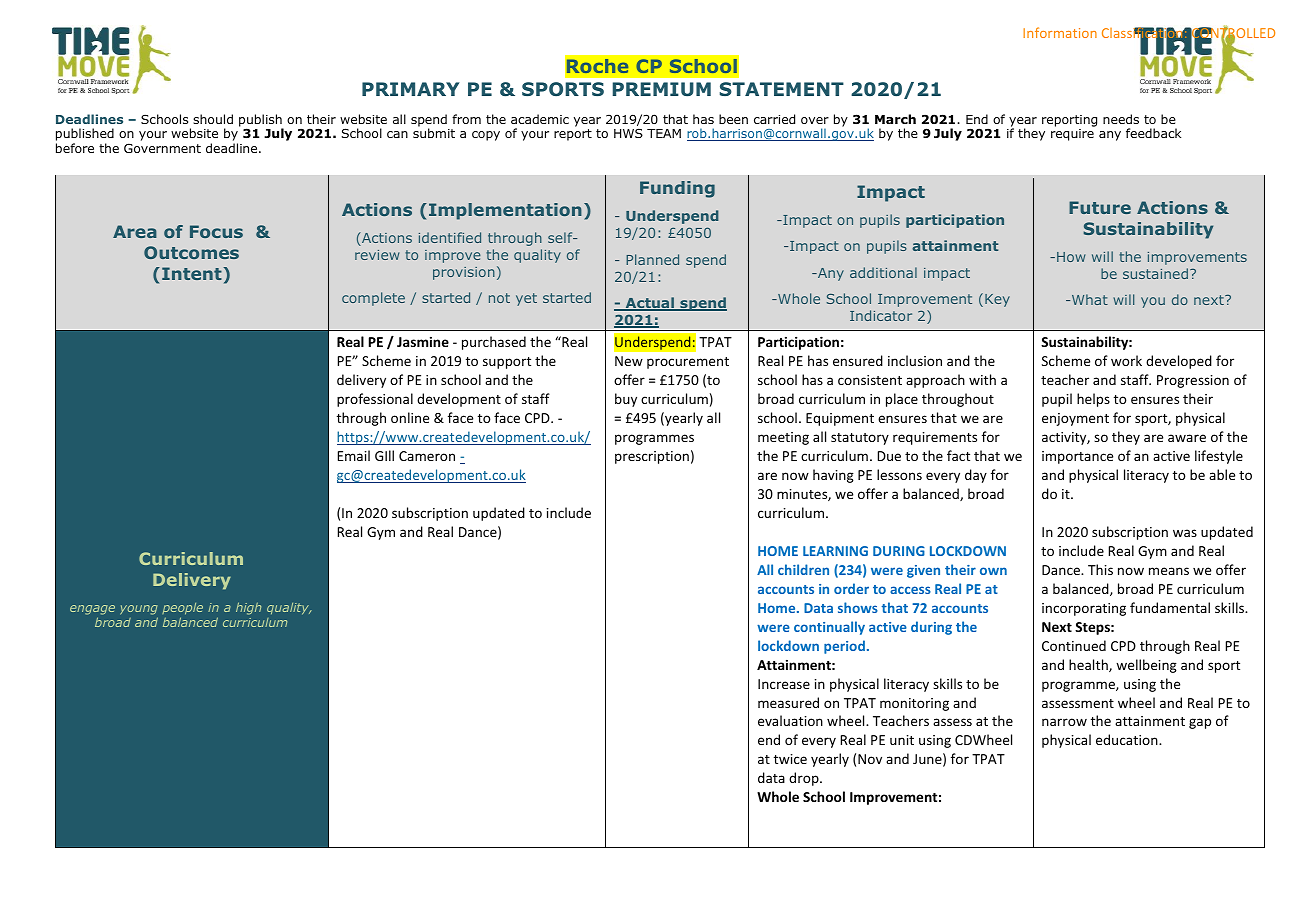 The height and width of the image is (924, 1308). Describe the element at coordinates (193, 273) in the image. I see `Intent` at that location.
